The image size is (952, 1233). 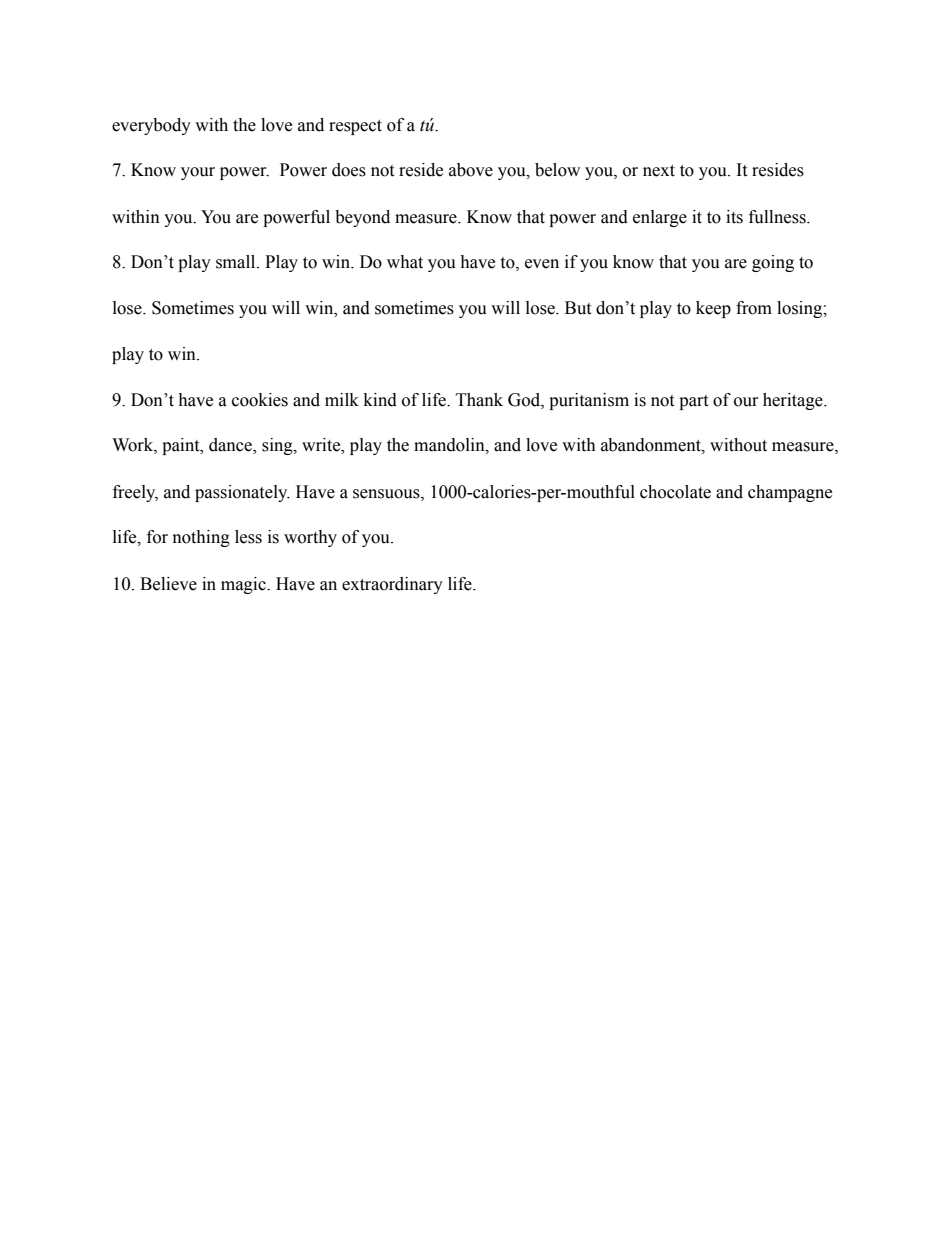 What do you see at coordinates (244, 585) in the screenshot?
I see `magic` at bounding box center [244, 585].
